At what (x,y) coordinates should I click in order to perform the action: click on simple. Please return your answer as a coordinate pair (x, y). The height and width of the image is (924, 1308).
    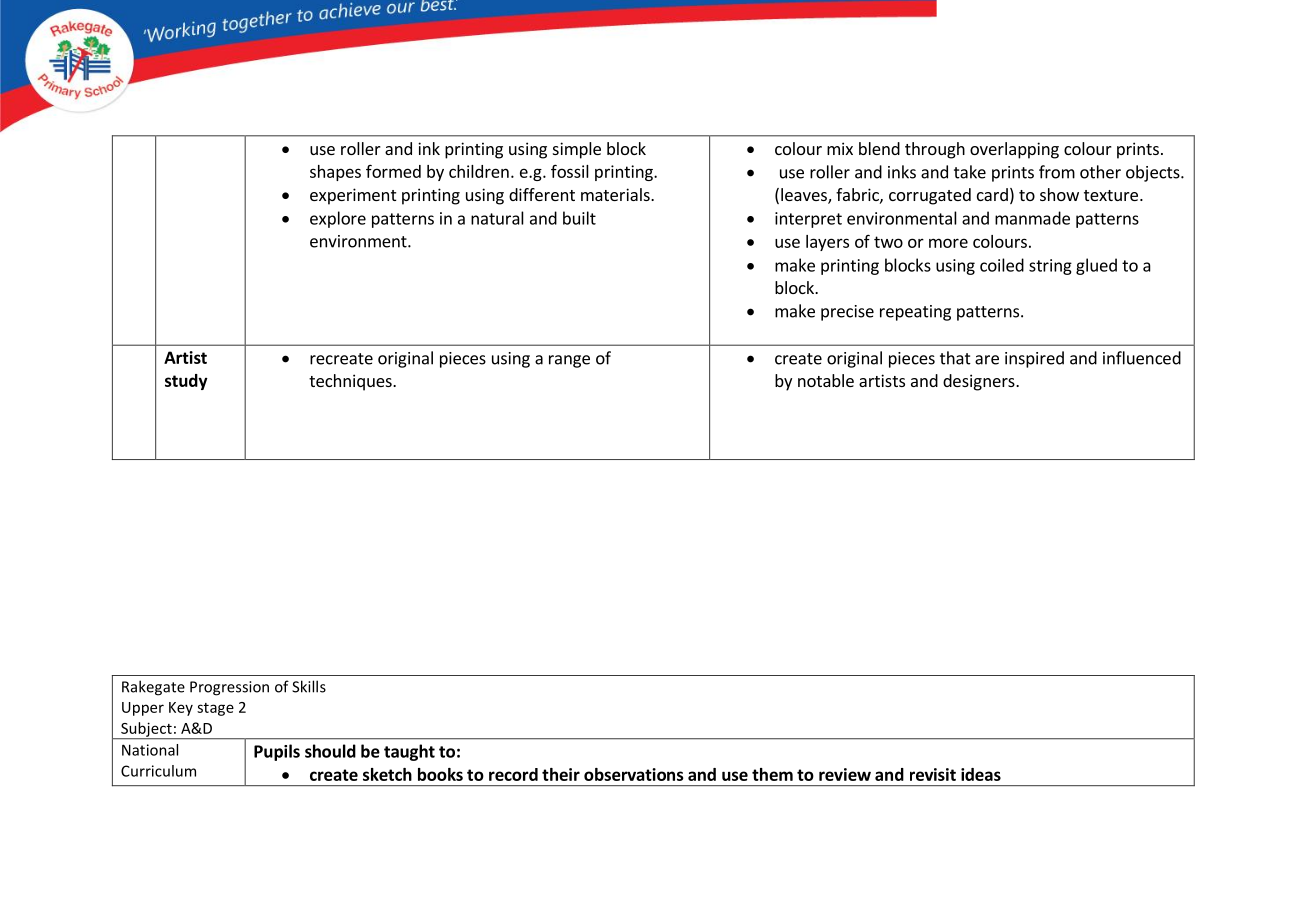
    Looking at the image, I should click on (577, 150).
